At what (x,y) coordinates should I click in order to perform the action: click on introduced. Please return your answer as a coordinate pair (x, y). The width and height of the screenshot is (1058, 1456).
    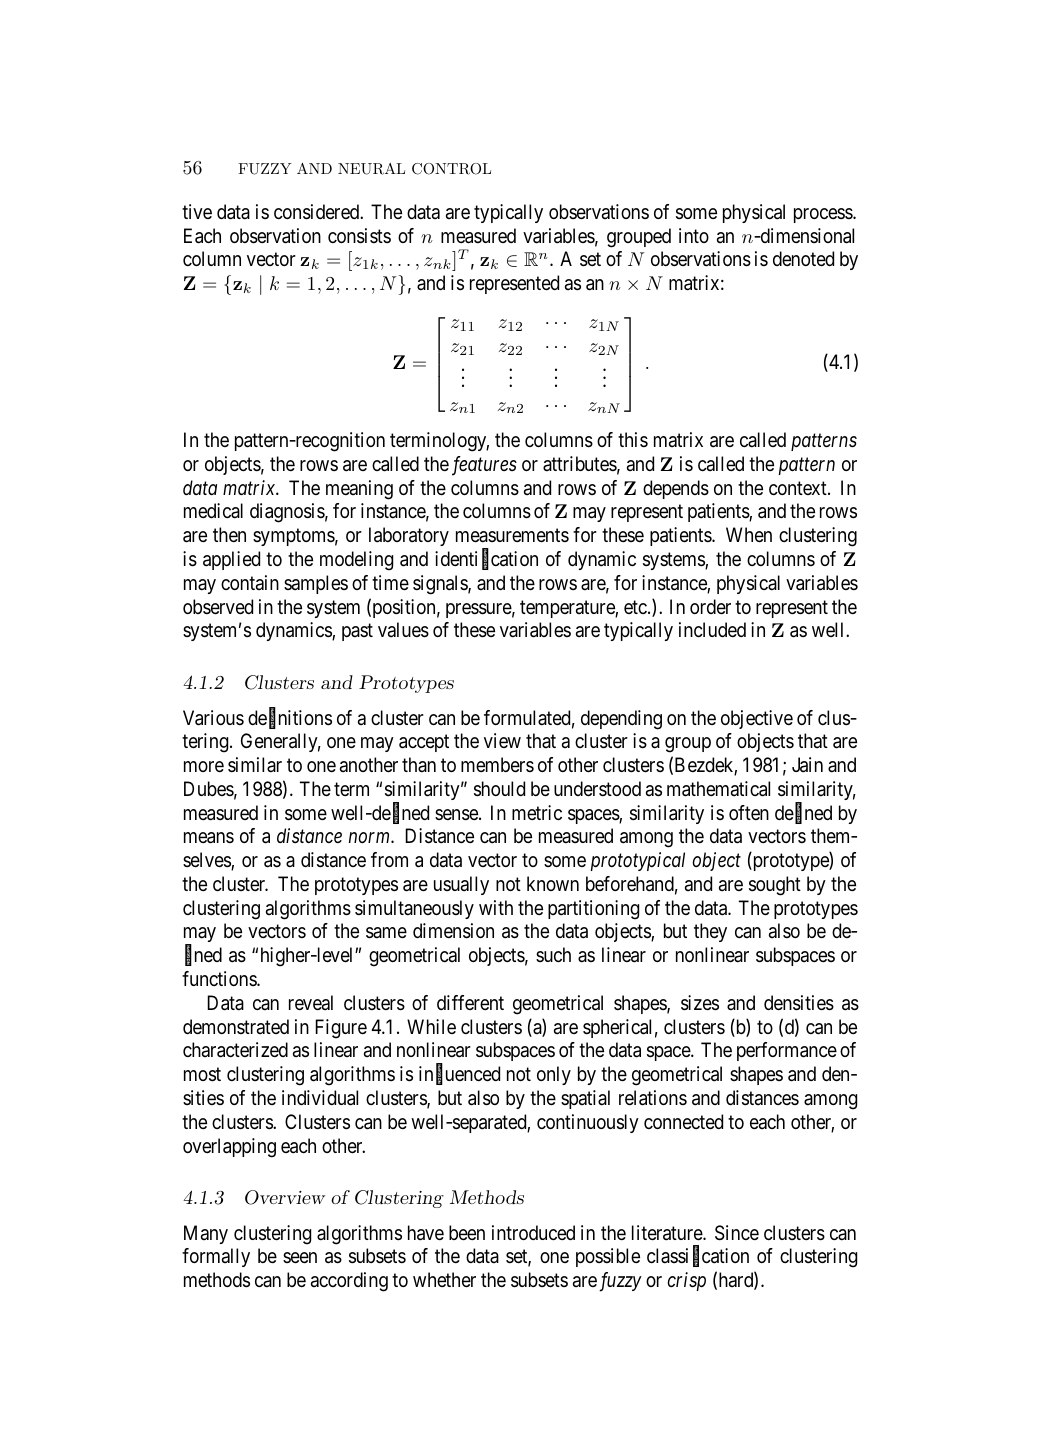
    Looking at the image, I should click on (533, 1232).
